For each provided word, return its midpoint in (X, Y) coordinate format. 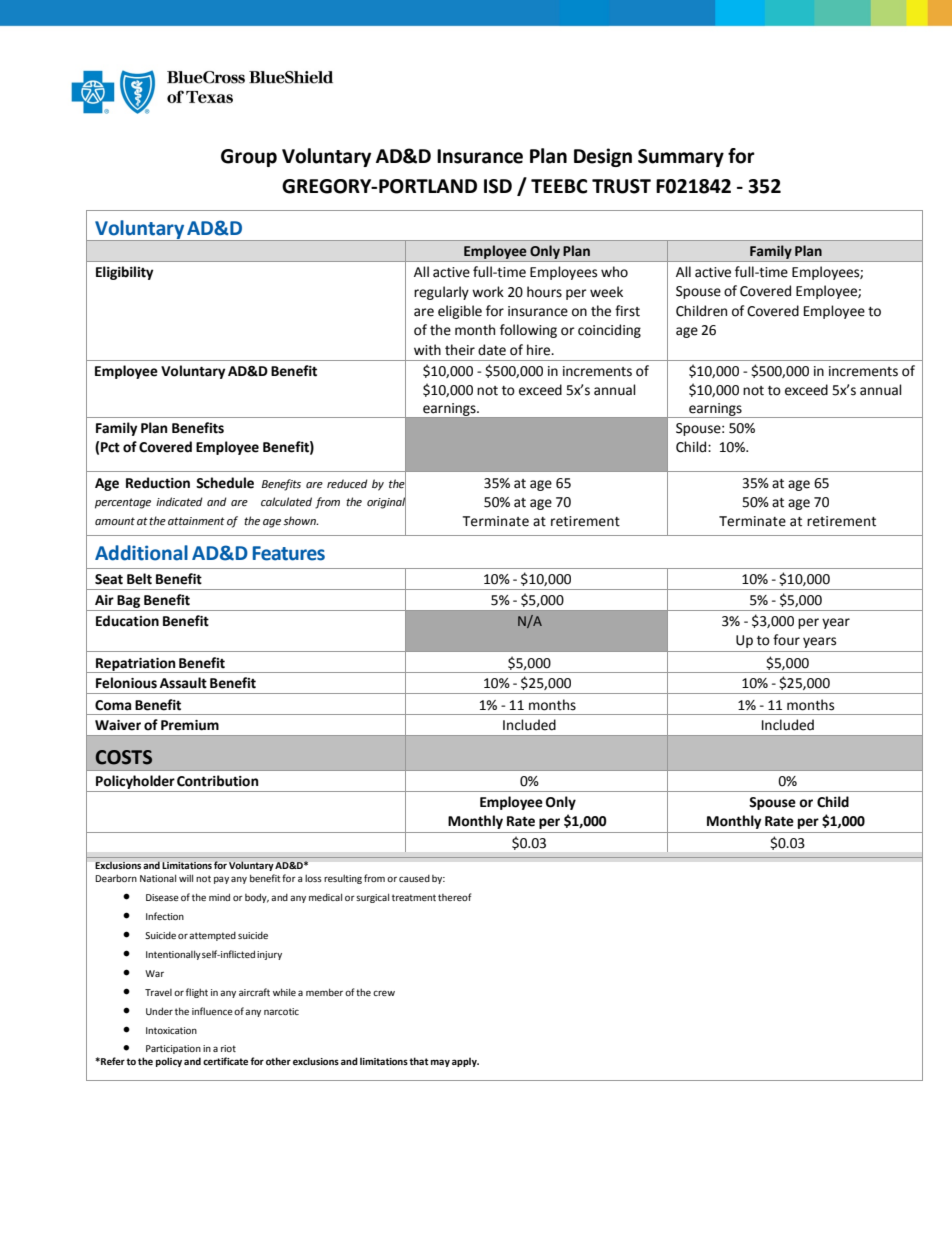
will (186, 878)
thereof (454, 897)
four (786, 640)
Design (603, 157)
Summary (681, 158)
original (386, 503)
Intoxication (171, 1030)
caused (414, 878)
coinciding (609, 331)
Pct (110, 447)
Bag (128, 601)
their (460, 350)
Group (249, 158)
